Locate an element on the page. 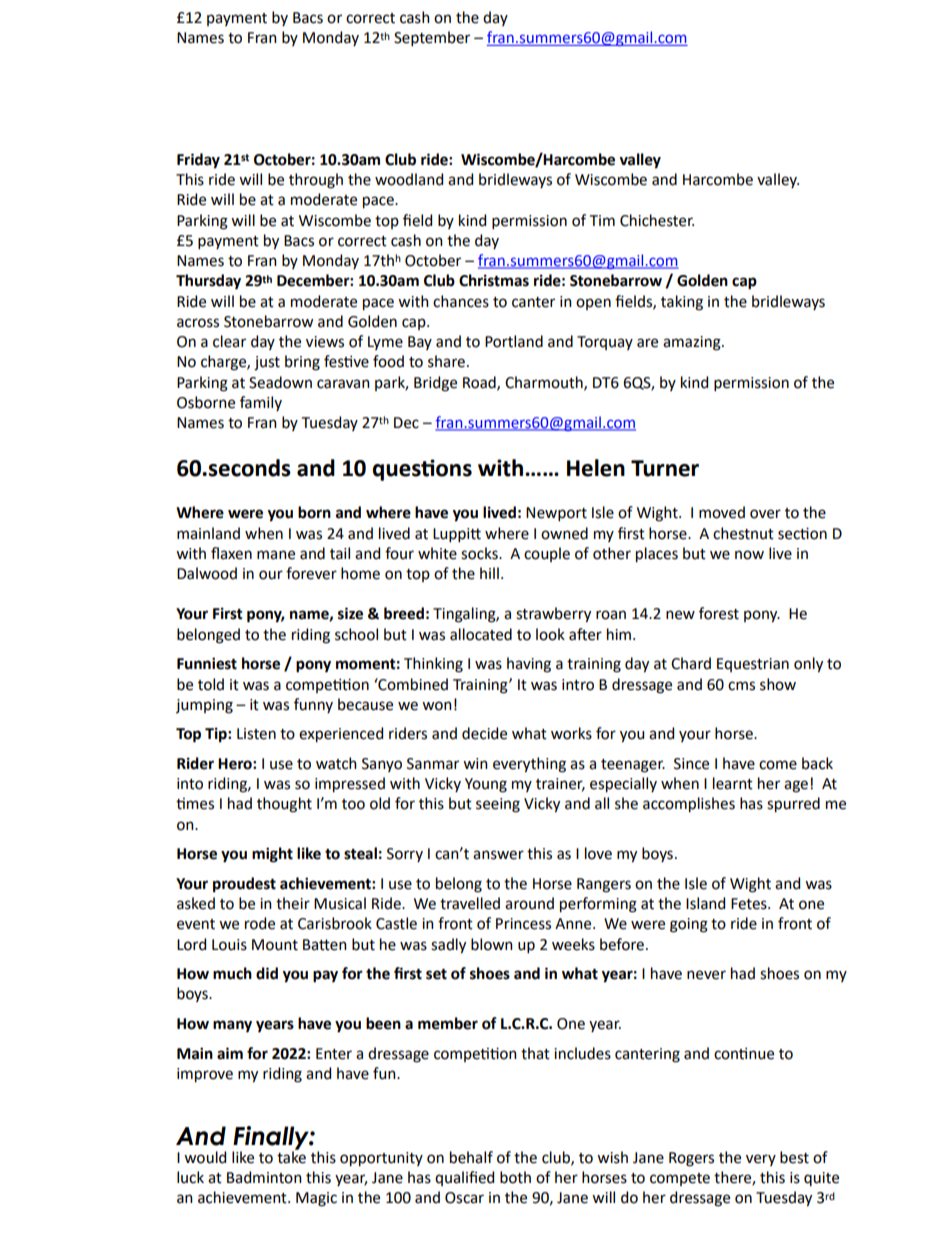 The height and width of the document is (1233, 952). proudest is located at coordinates (244, 885).
